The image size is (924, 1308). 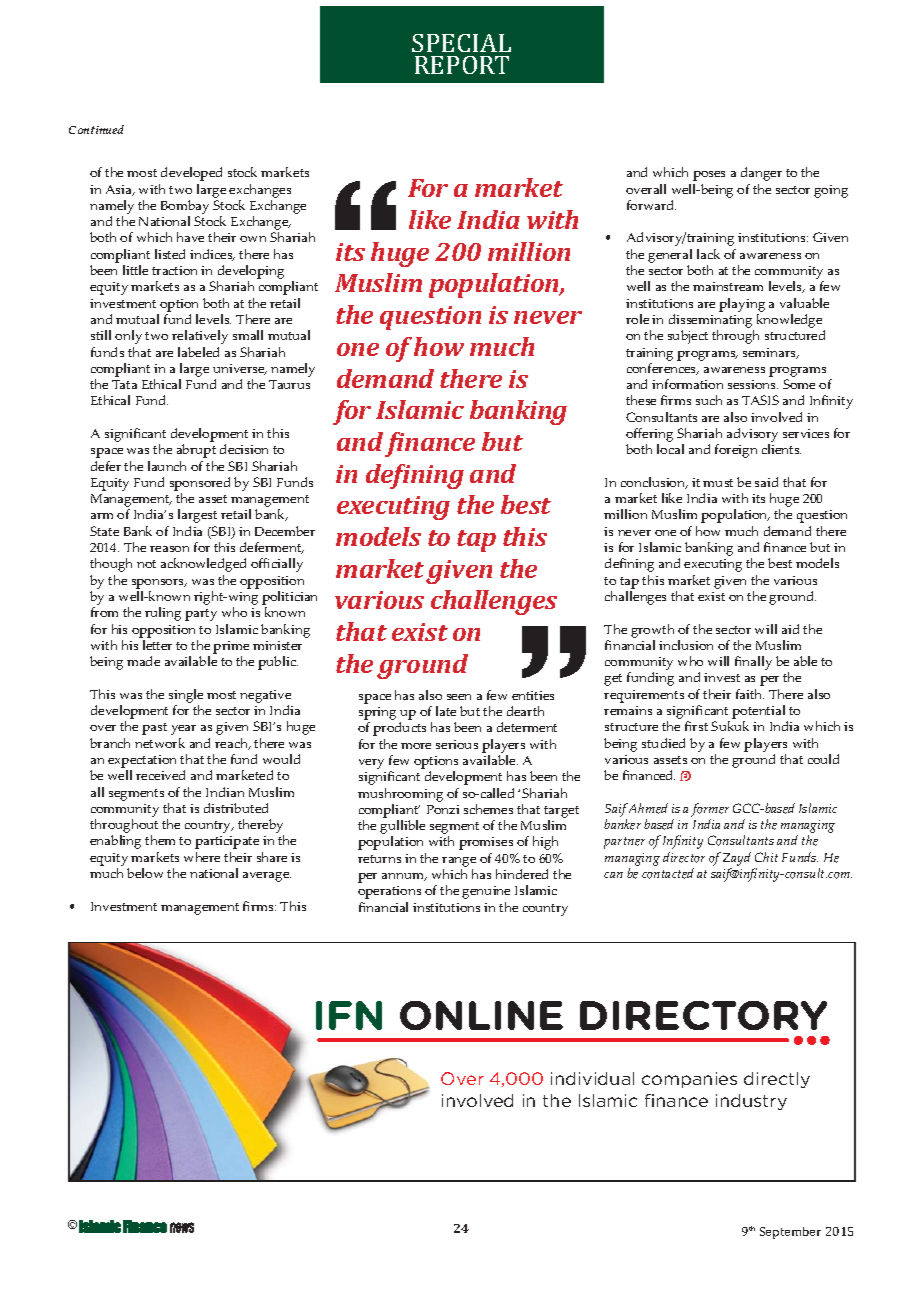 What do you see at coordinates (459, 697) in the screenshot?
I see `seen` at bounding box center [459, 697].
